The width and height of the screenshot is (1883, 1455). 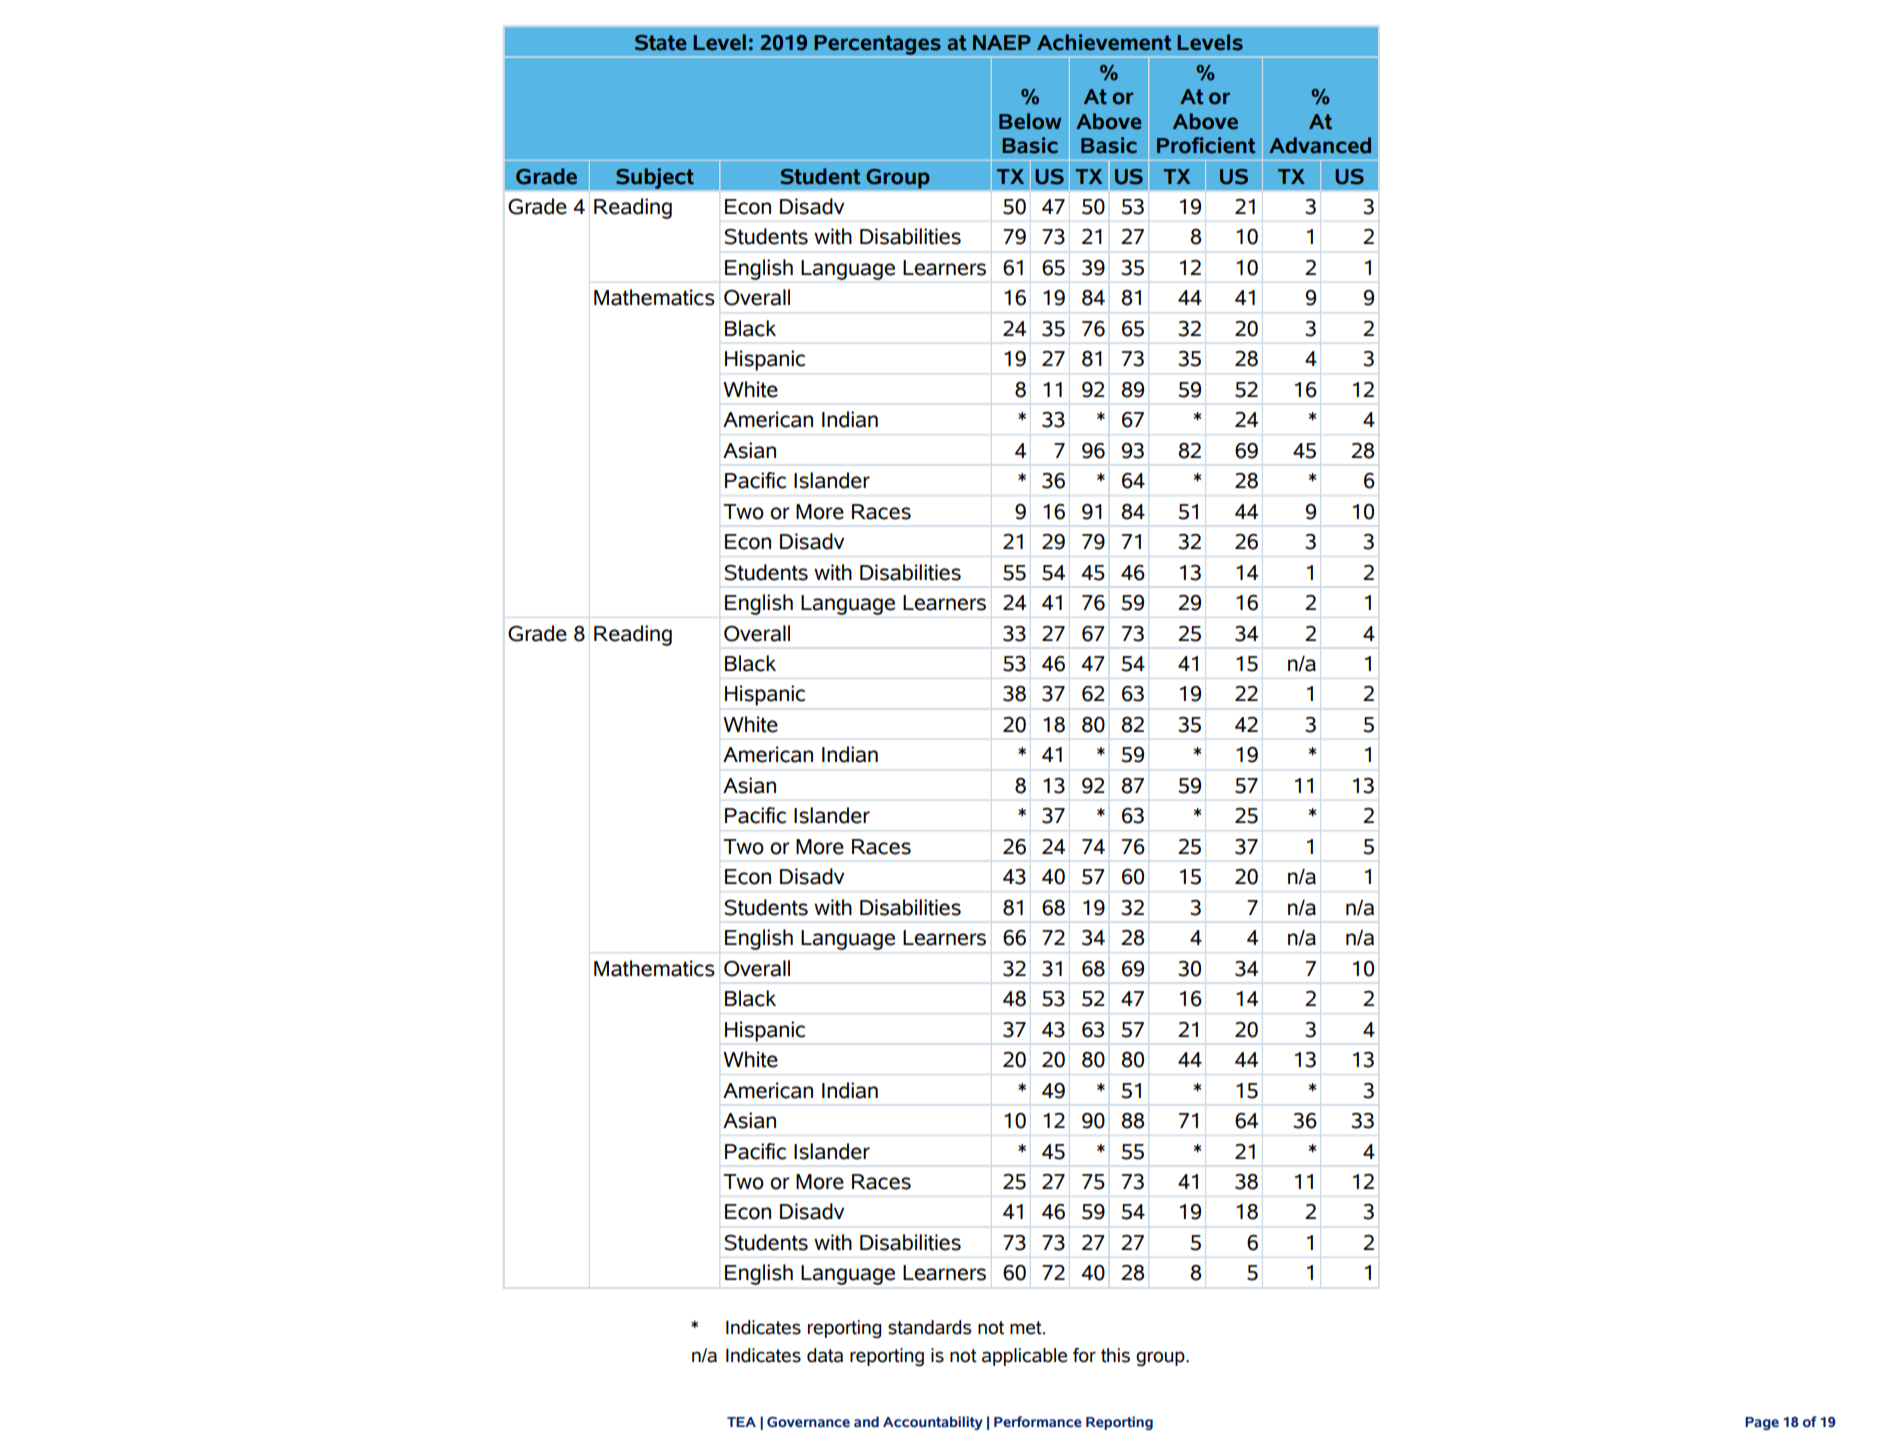 I want to click on Page, so click(x=1762, y=1423).
